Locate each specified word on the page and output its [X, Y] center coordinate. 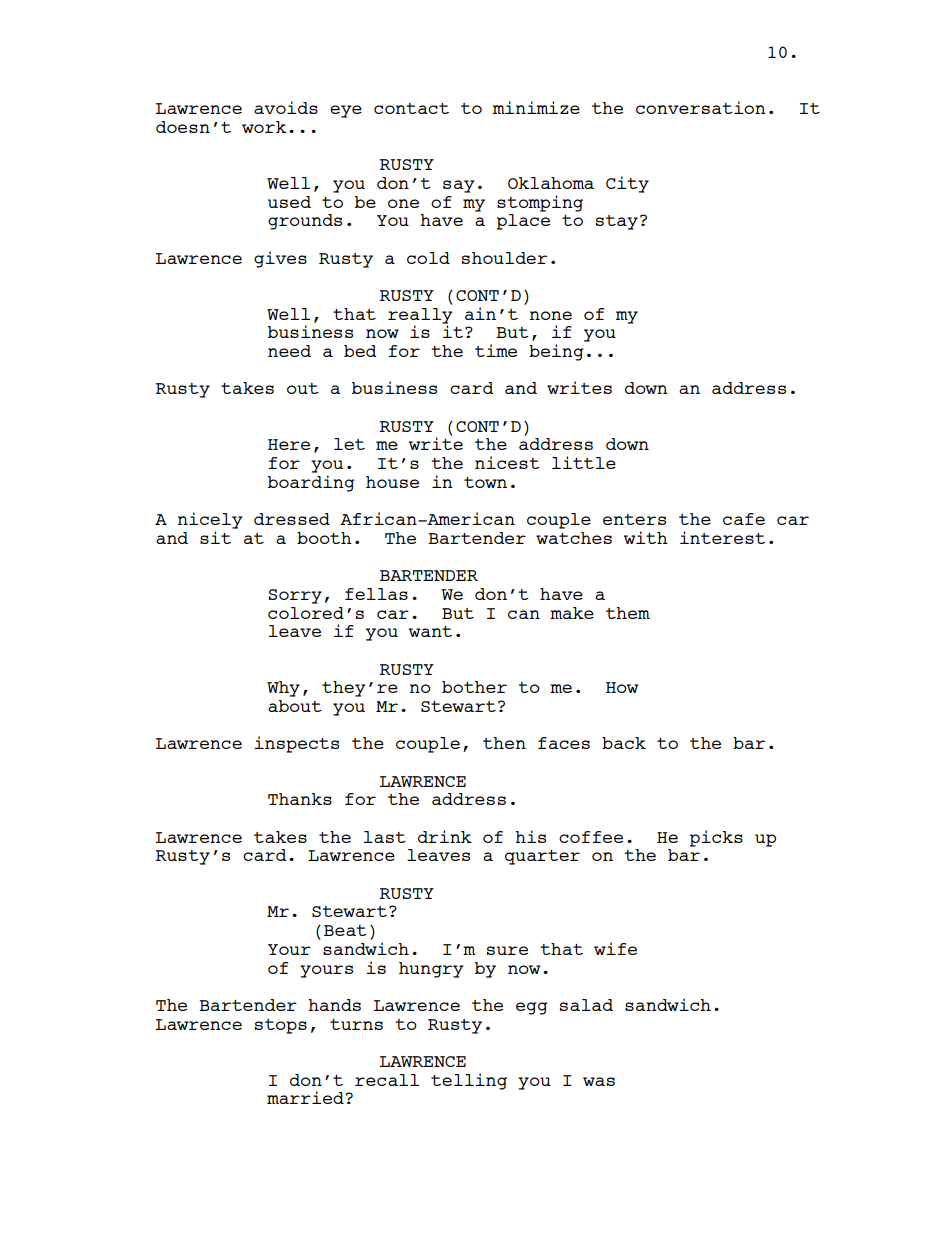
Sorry [295, 596]
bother [474, 687]
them [628, 613]
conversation [701, 107]
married [305, 1097]
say [459, 186]
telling [469, 1081]
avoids [286, 107]
